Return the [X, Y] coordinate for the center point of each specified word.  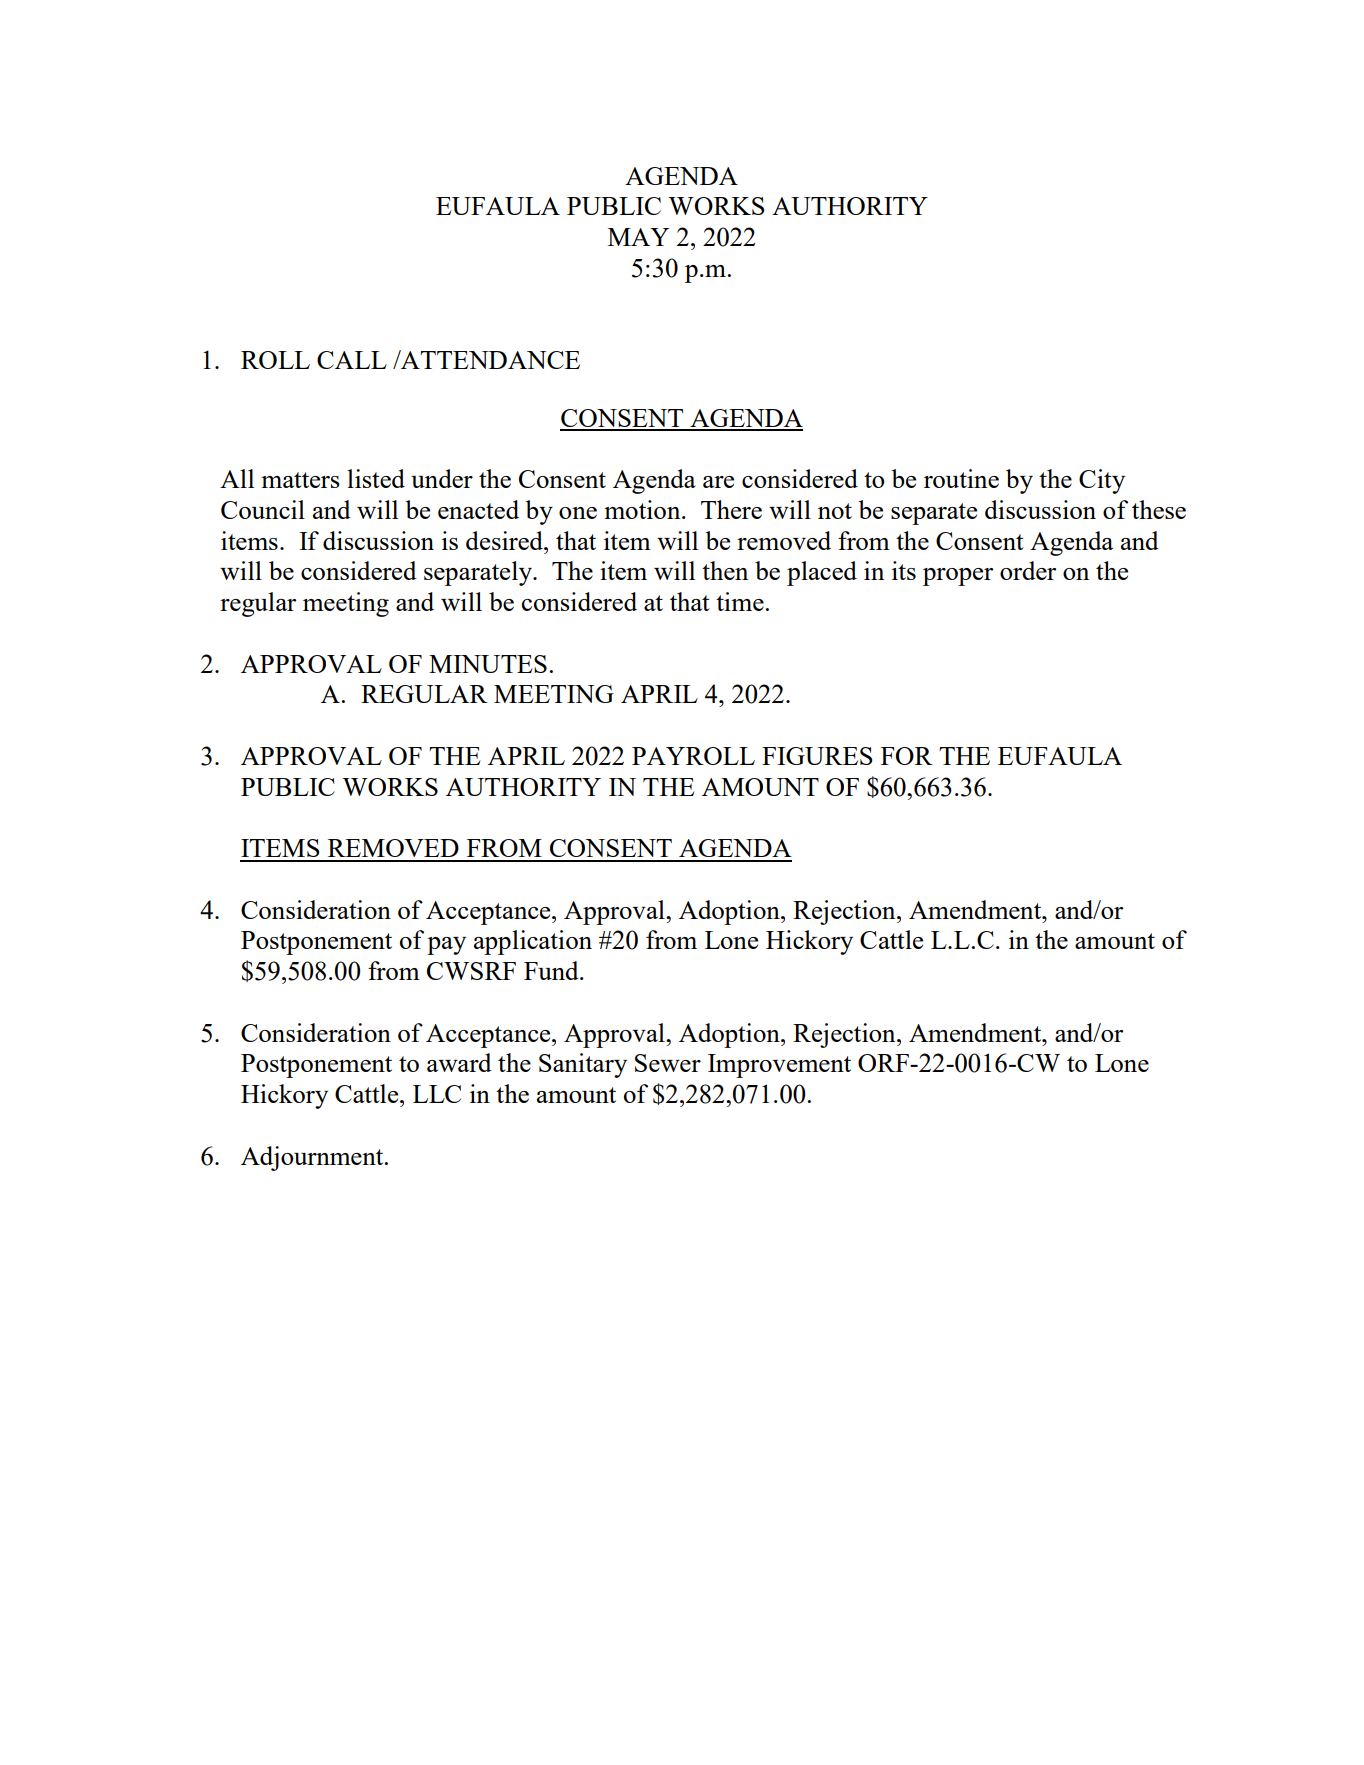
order [1028, 570]
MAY [638, 237]
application [533, 942]
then [725, 570]
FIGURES [817, 756]
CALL [352, 360]
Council [263, 509]
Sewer [668, 1063]
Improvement [779, 1066]
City [1102, 481]
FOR [907, 756]
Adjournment [313, 1158]
